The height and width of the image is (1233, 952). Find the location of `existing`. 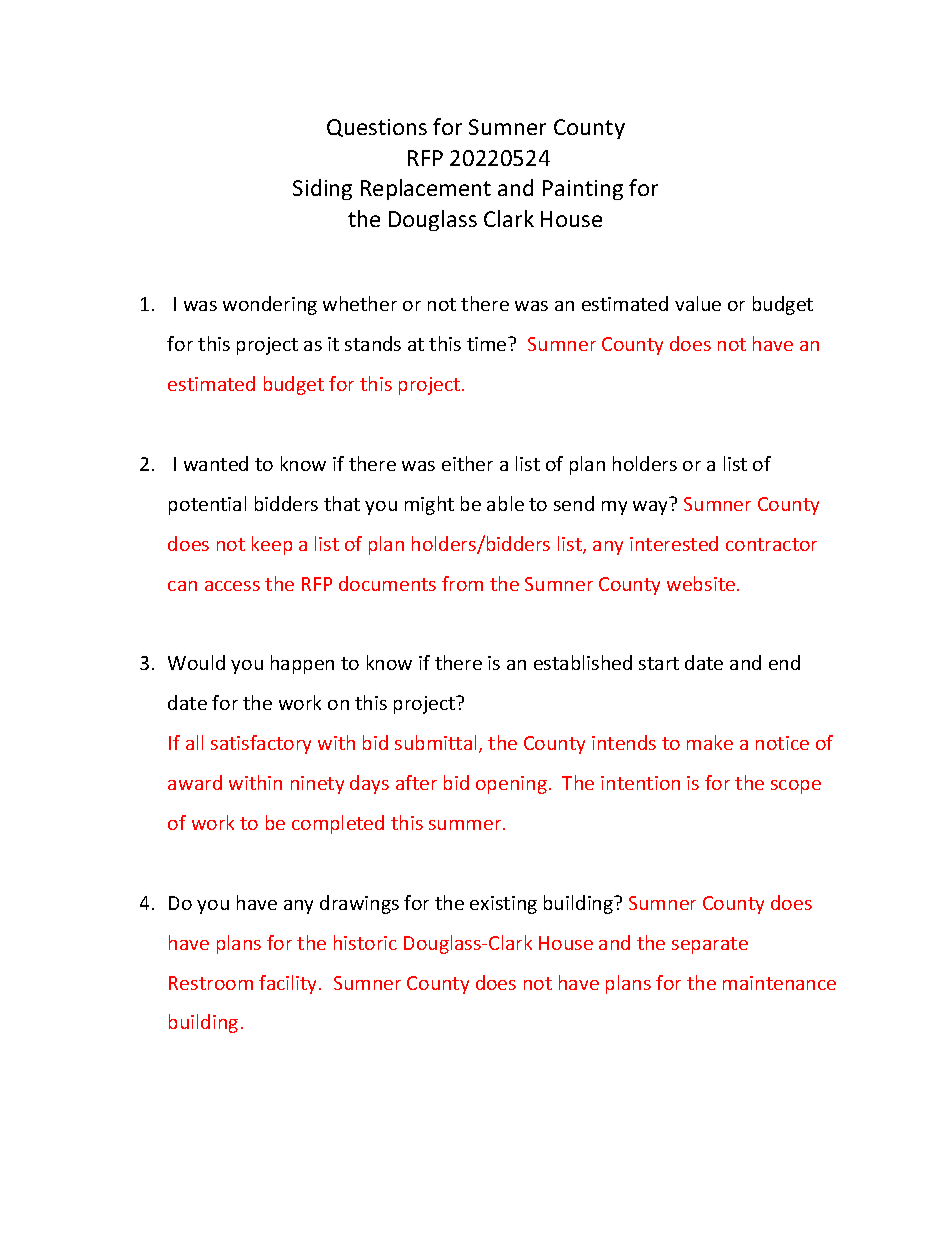

existing is located at coordinates (503, 905).
